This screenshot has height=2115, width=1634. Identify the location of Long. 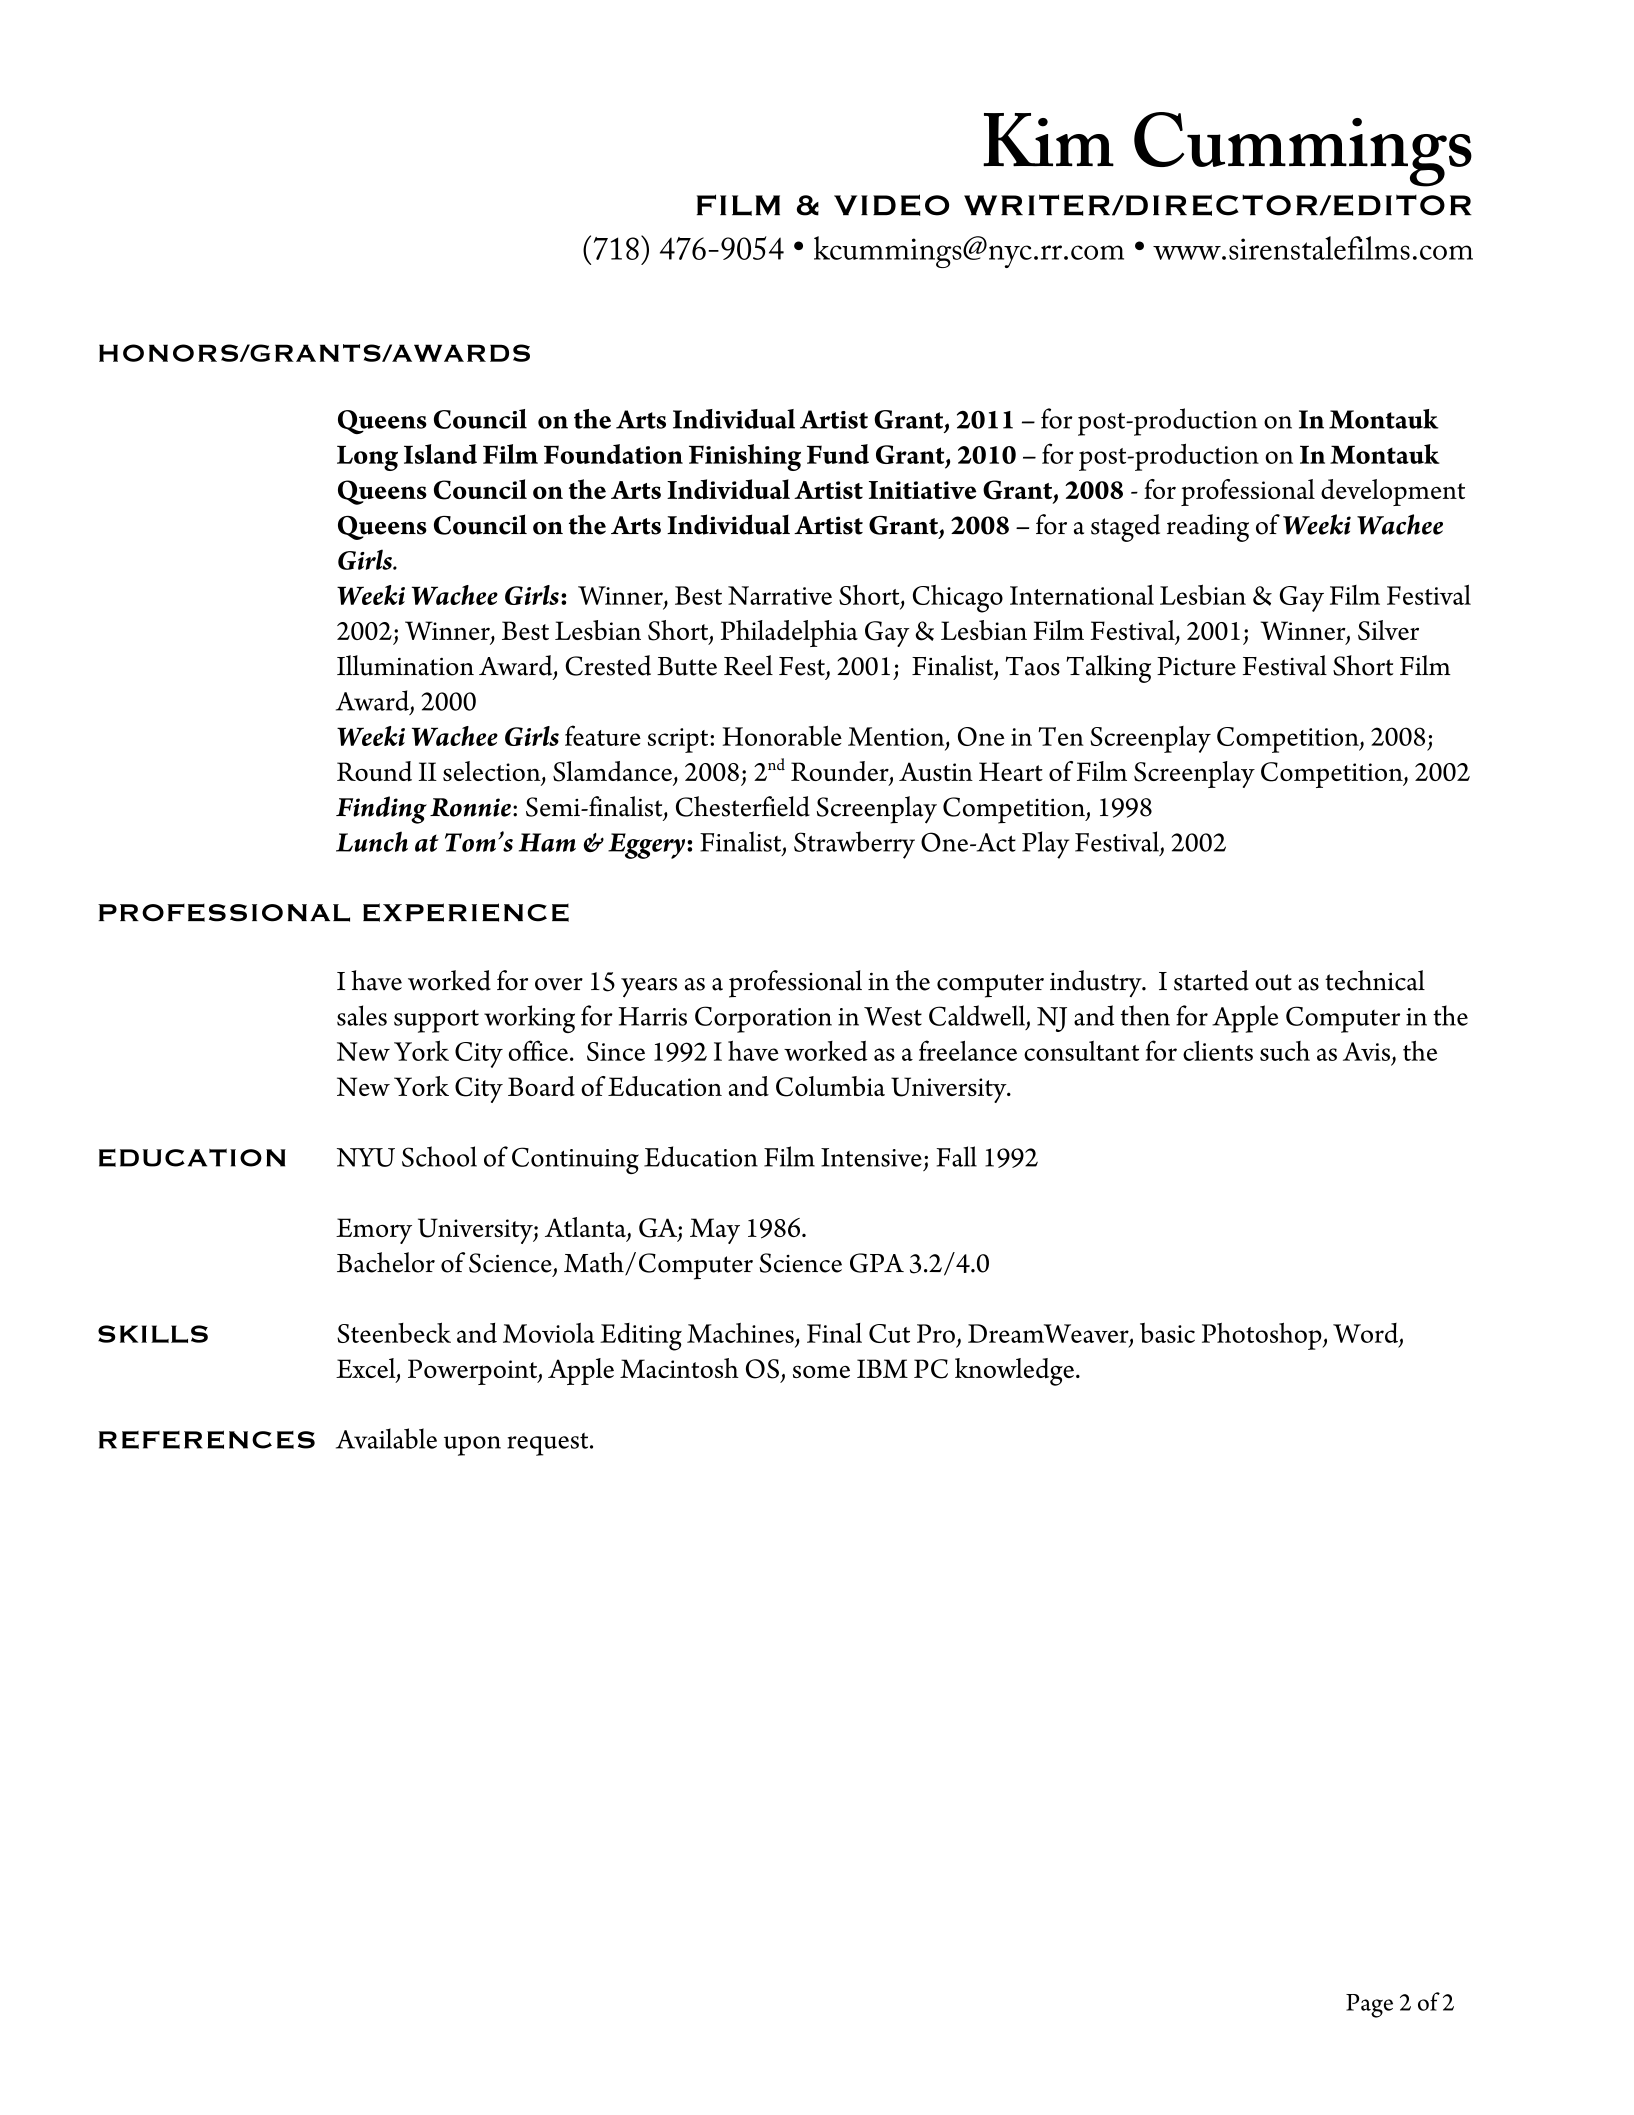
(367, 458).
